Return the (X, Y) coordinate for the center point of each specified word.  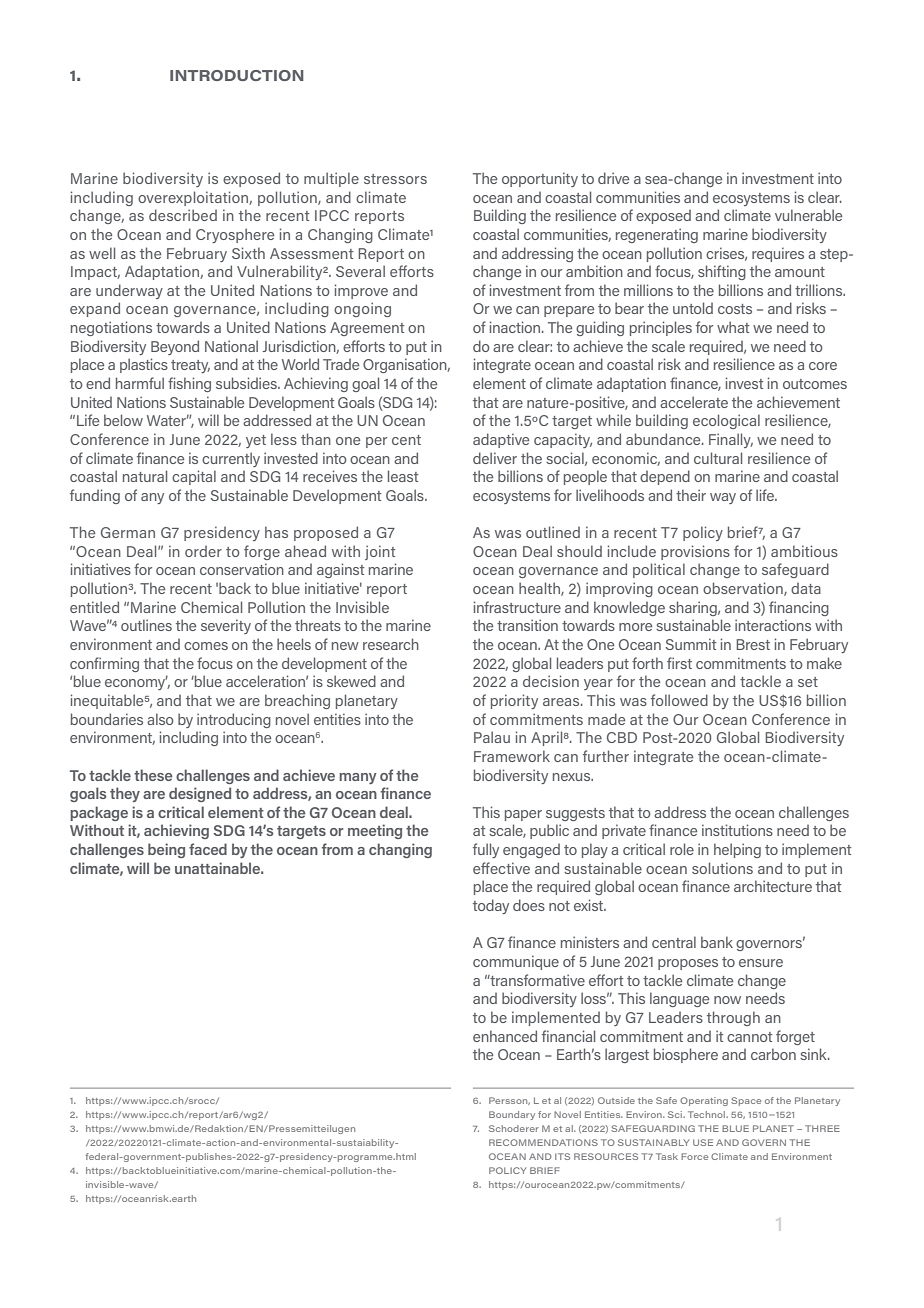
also (160, 719)
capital (194, 477)
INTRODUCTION (237, 75)
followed (679, 700)
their (691, 495)
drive (613, 178)
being (166, 850)
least (403, 476)
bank (717, 942)
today (491, 906)
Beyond (175, 347)
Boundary (512, 1115)
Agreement (367, 329)
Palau (492, 737)
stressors (395, 179)
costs (735, 309)
